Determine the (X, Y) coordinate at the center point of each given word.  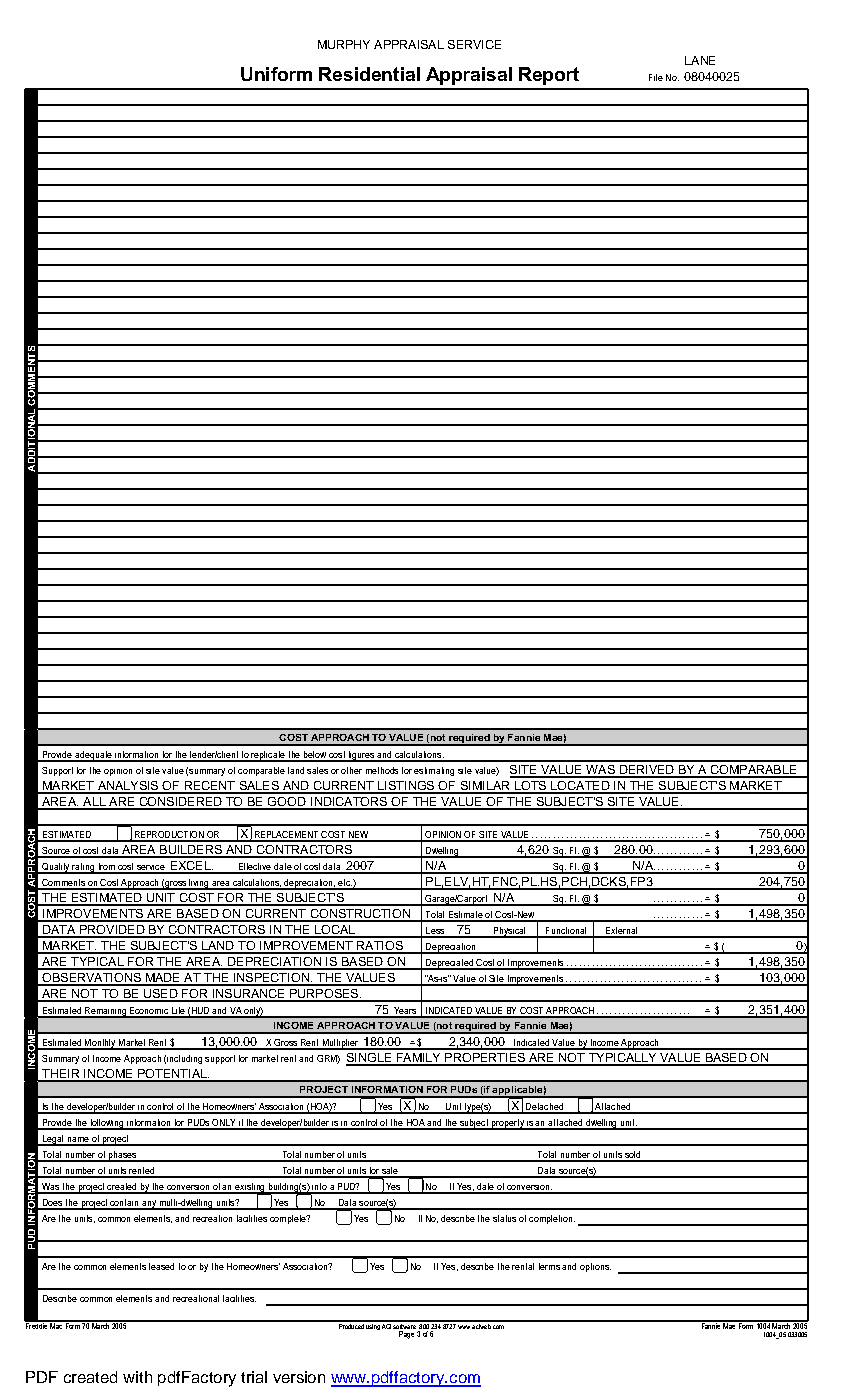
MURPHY (344, 44)
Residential (369, 74)
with (137, 1377)
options (595, 1267)
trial (254, 1377)
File (656, 77)
